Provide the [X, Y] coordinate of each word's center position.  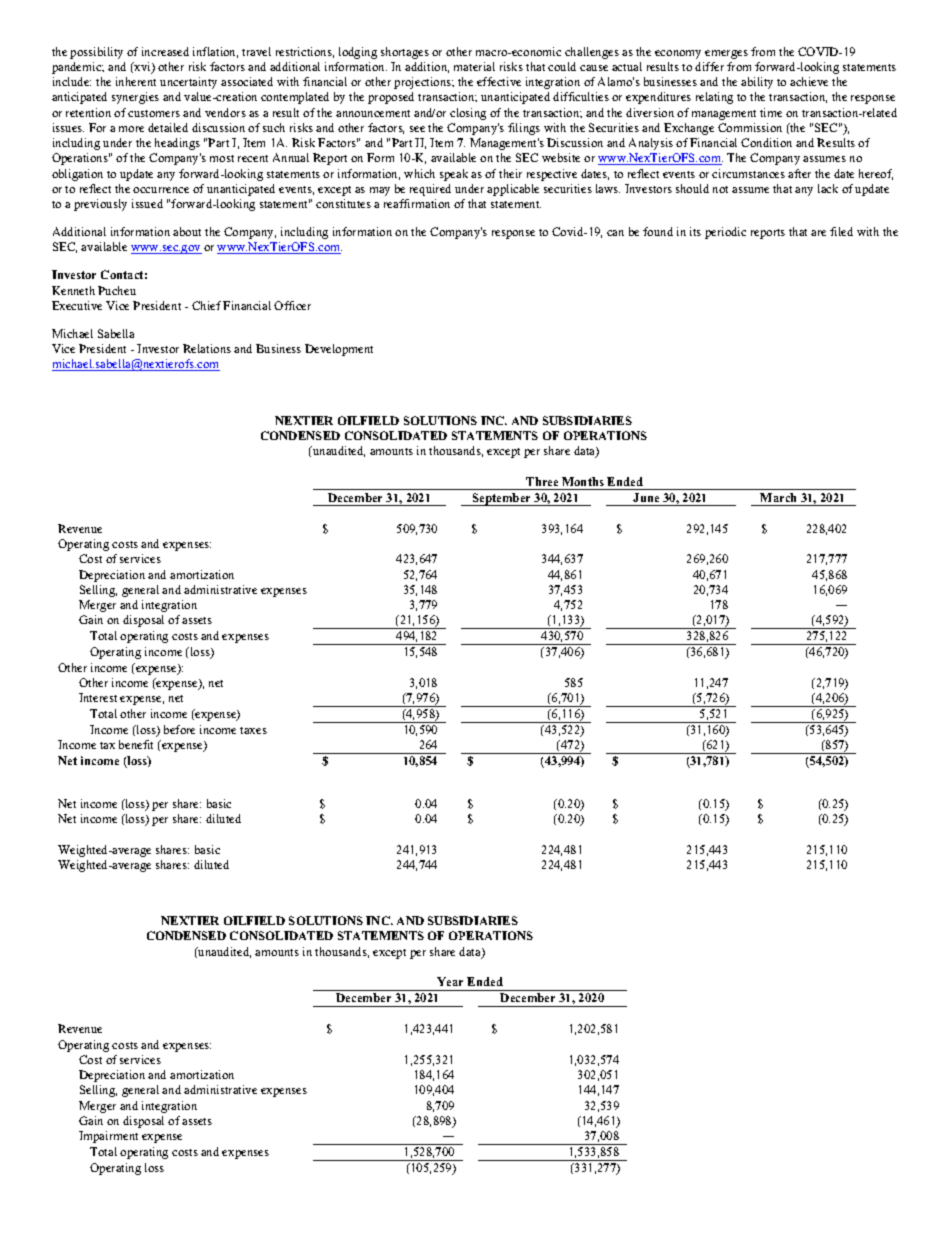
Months [583, 481]
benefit [136, 744]
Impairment [108, 1137]
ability [757, 83]
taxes [253, 730]
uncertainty [188, 83]
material [474, 66]
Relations [207, 348]
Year [450, 981]
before [179, 729]
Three [542, 481]
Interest [98, 697]
